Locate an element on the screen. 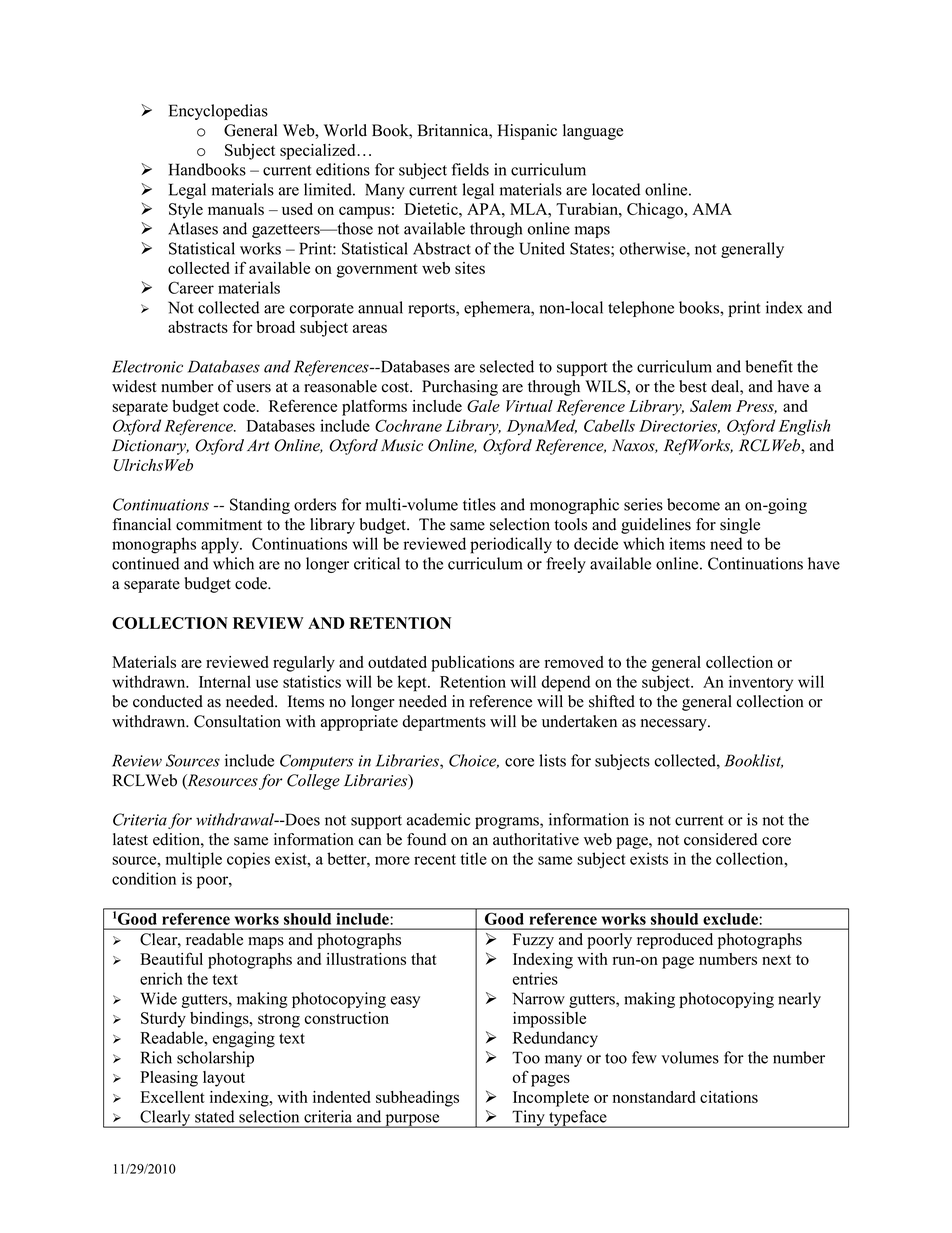 Image resolution: width=952 pixels, height=1233 pixels. copies is located at coordinates (248, 860).
